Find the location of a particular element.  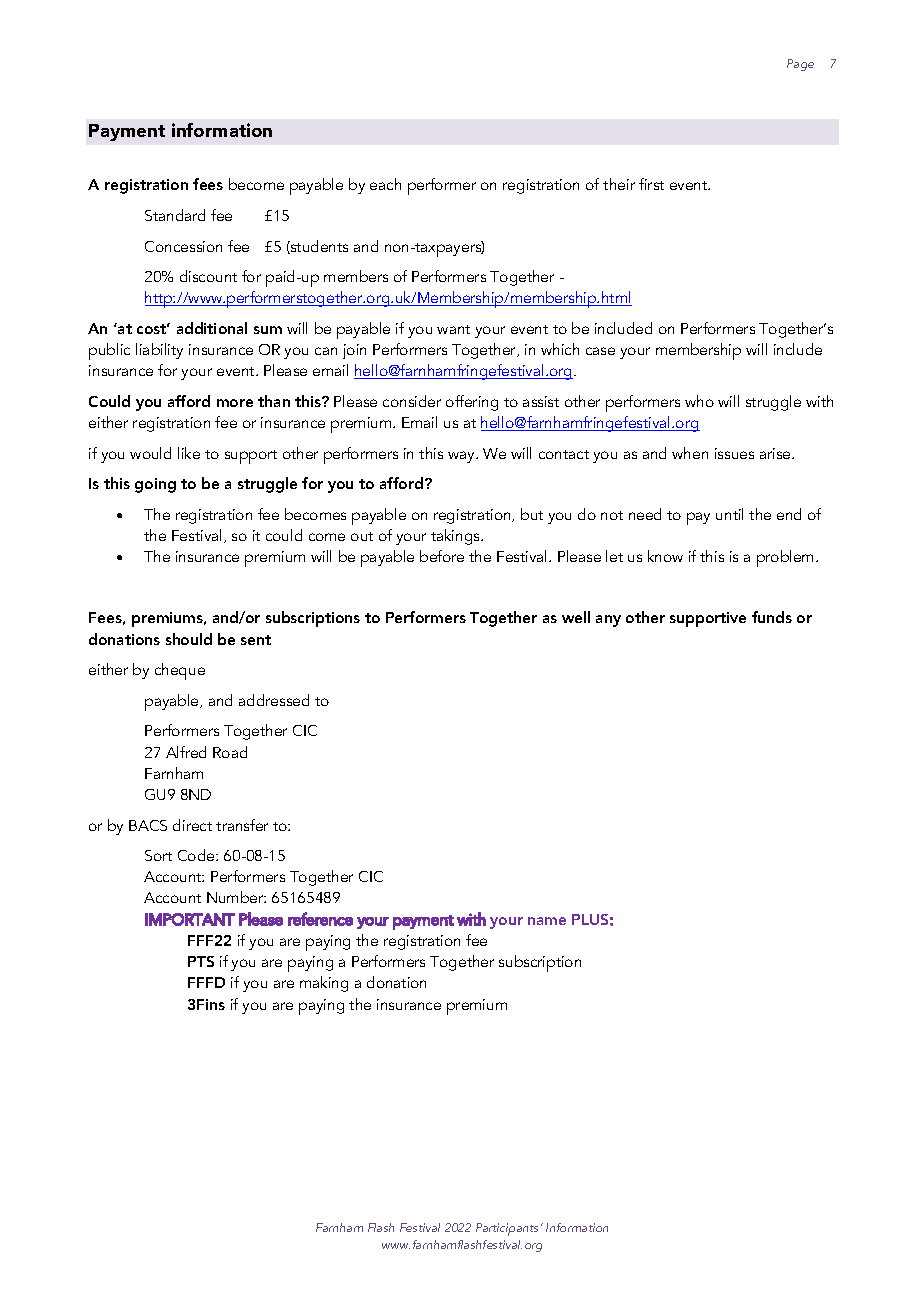

each is located at coordinates (385, 184).
